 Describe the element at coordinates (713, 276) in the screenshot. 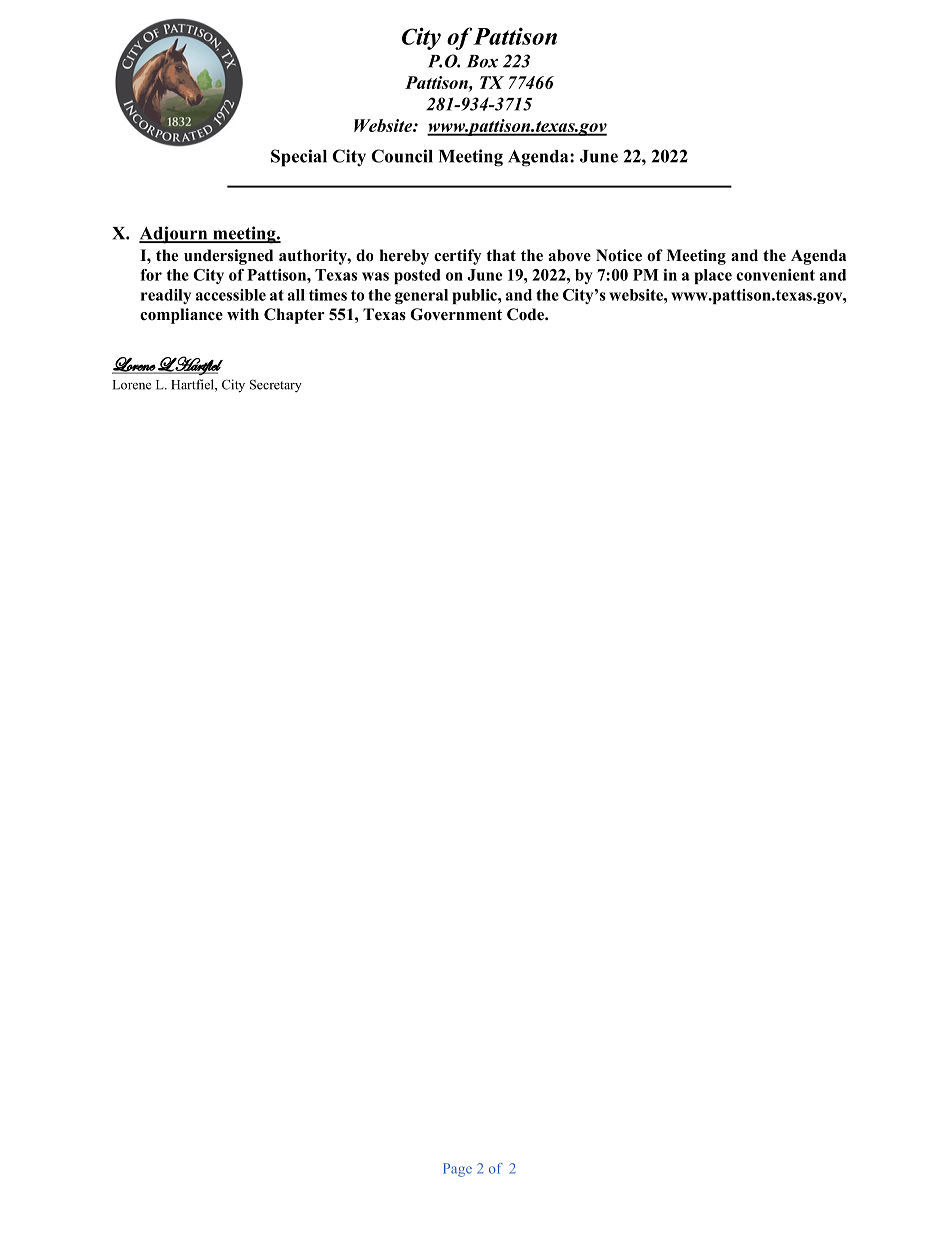

I see `place` at that location.
